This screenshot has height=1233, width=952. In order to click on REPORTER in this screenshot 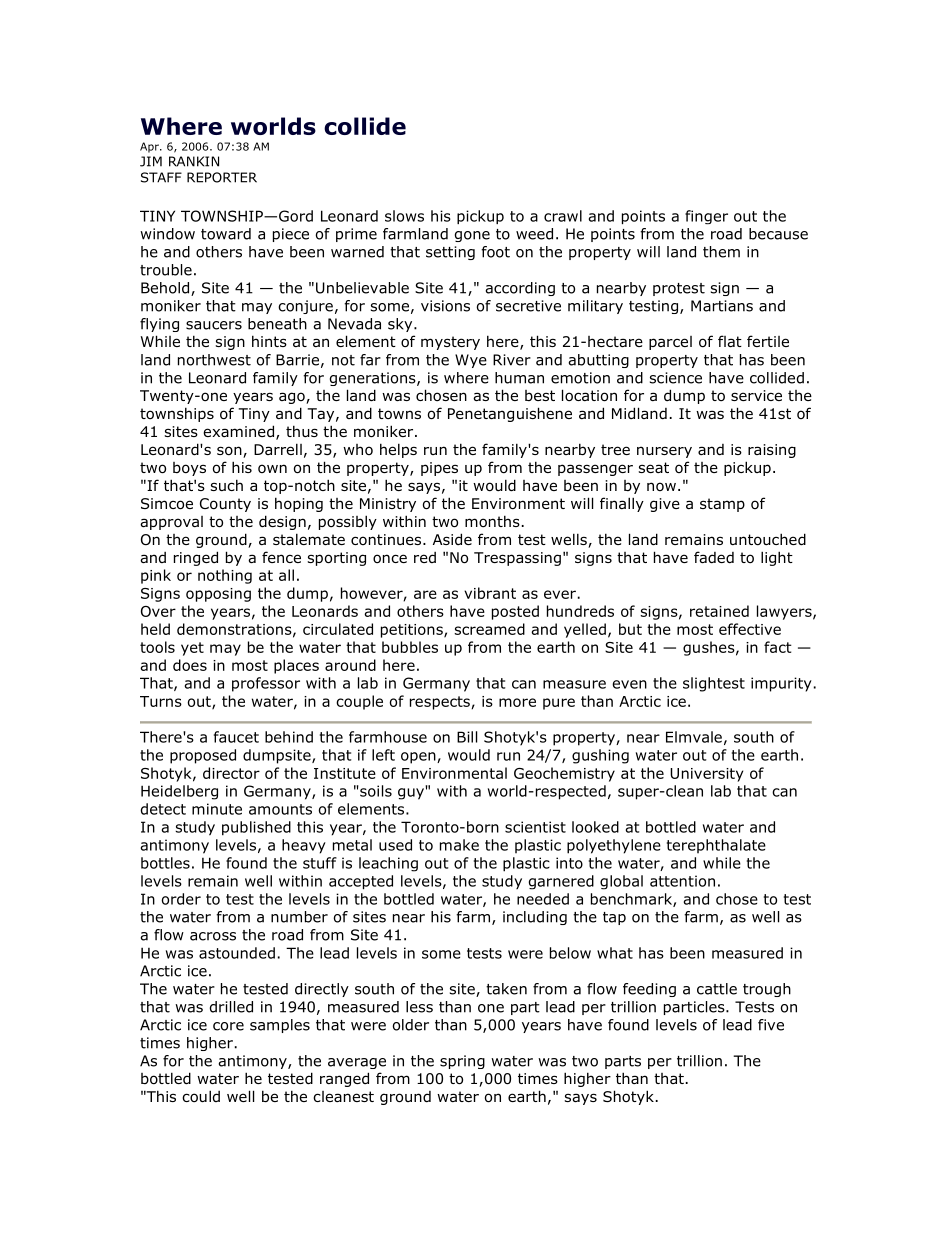, I will do `click(222, 177)`.
